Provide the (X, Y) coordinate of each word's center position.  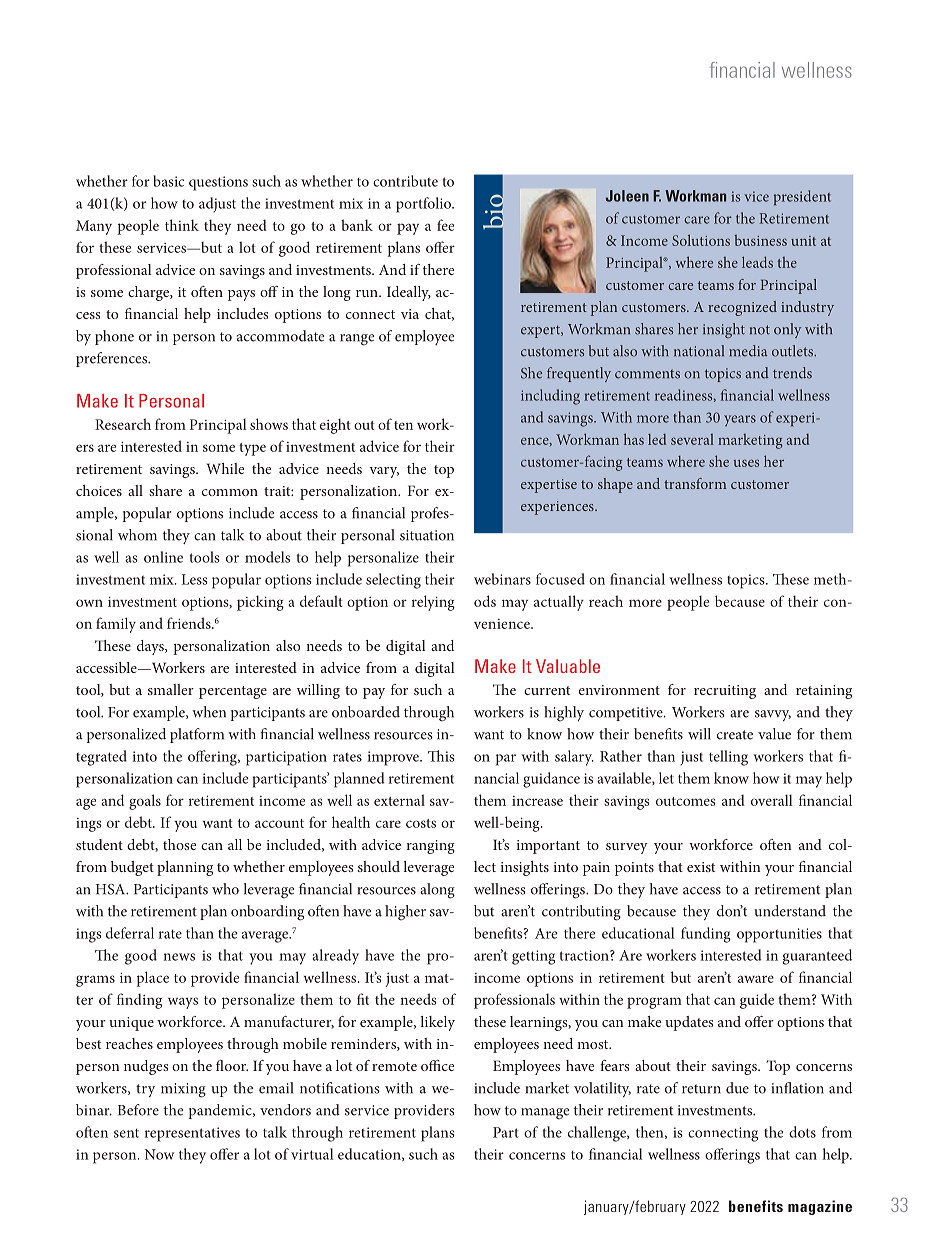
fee (445, 225)
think (182, 225)
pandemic (221, 1111)
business (761, 240)
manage (545, 1114)
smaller (171, 689)
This (441, 756)
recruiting (725, 692)
